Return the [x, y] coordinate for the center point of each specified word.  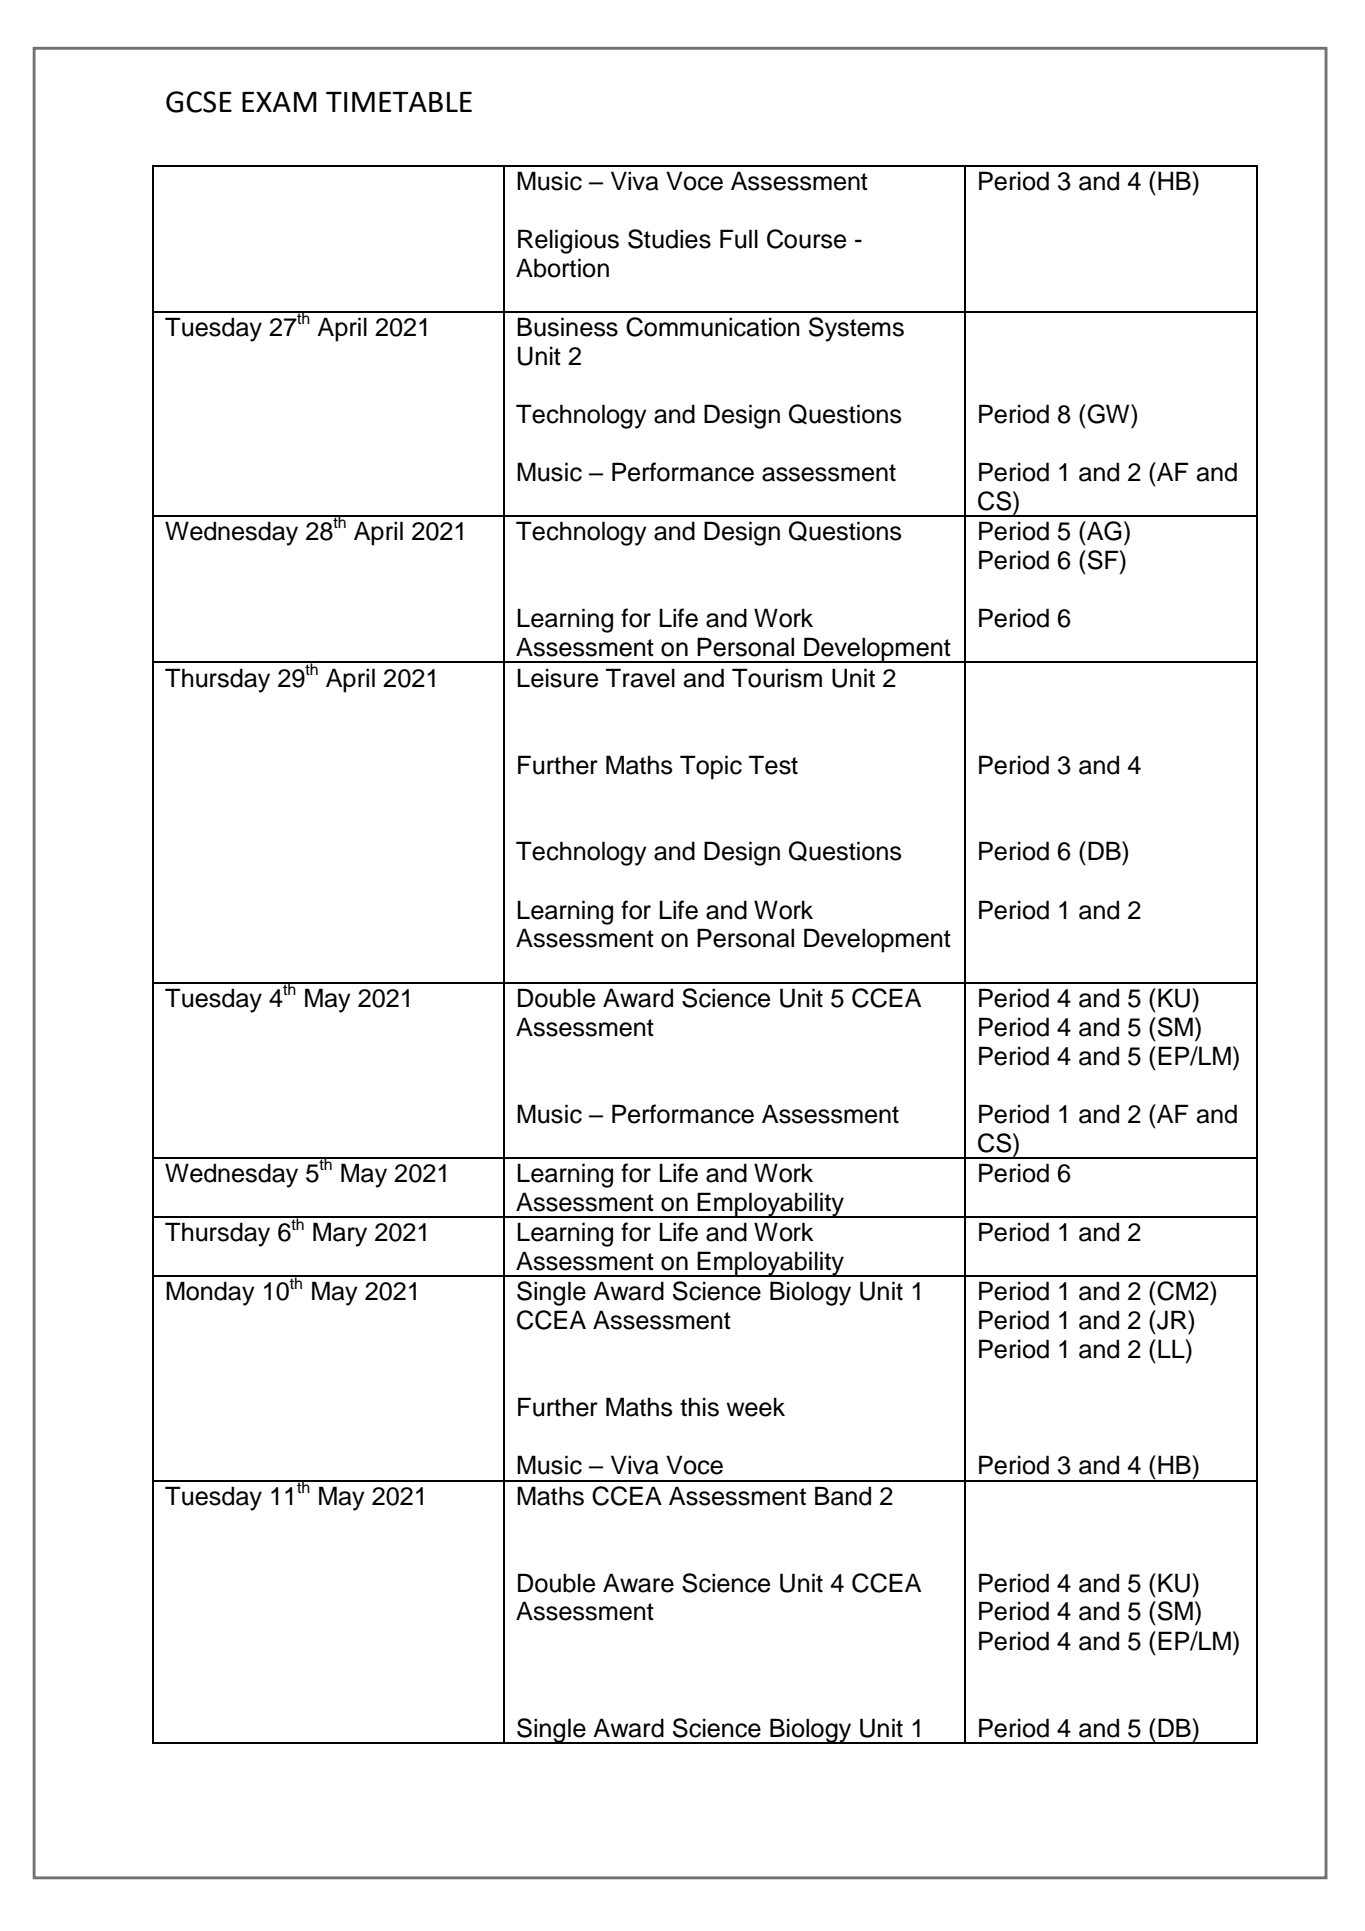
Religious [568, 241]
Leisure [557, 678]
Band [843, 1496]
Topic [711, 767]
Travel [640, 678]
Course [806, 239]
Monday [210, 1293]
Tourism [777, 678]
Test [773, 765]
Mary [340, 1234]
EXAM [279, 102]
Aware [638, 1583]
